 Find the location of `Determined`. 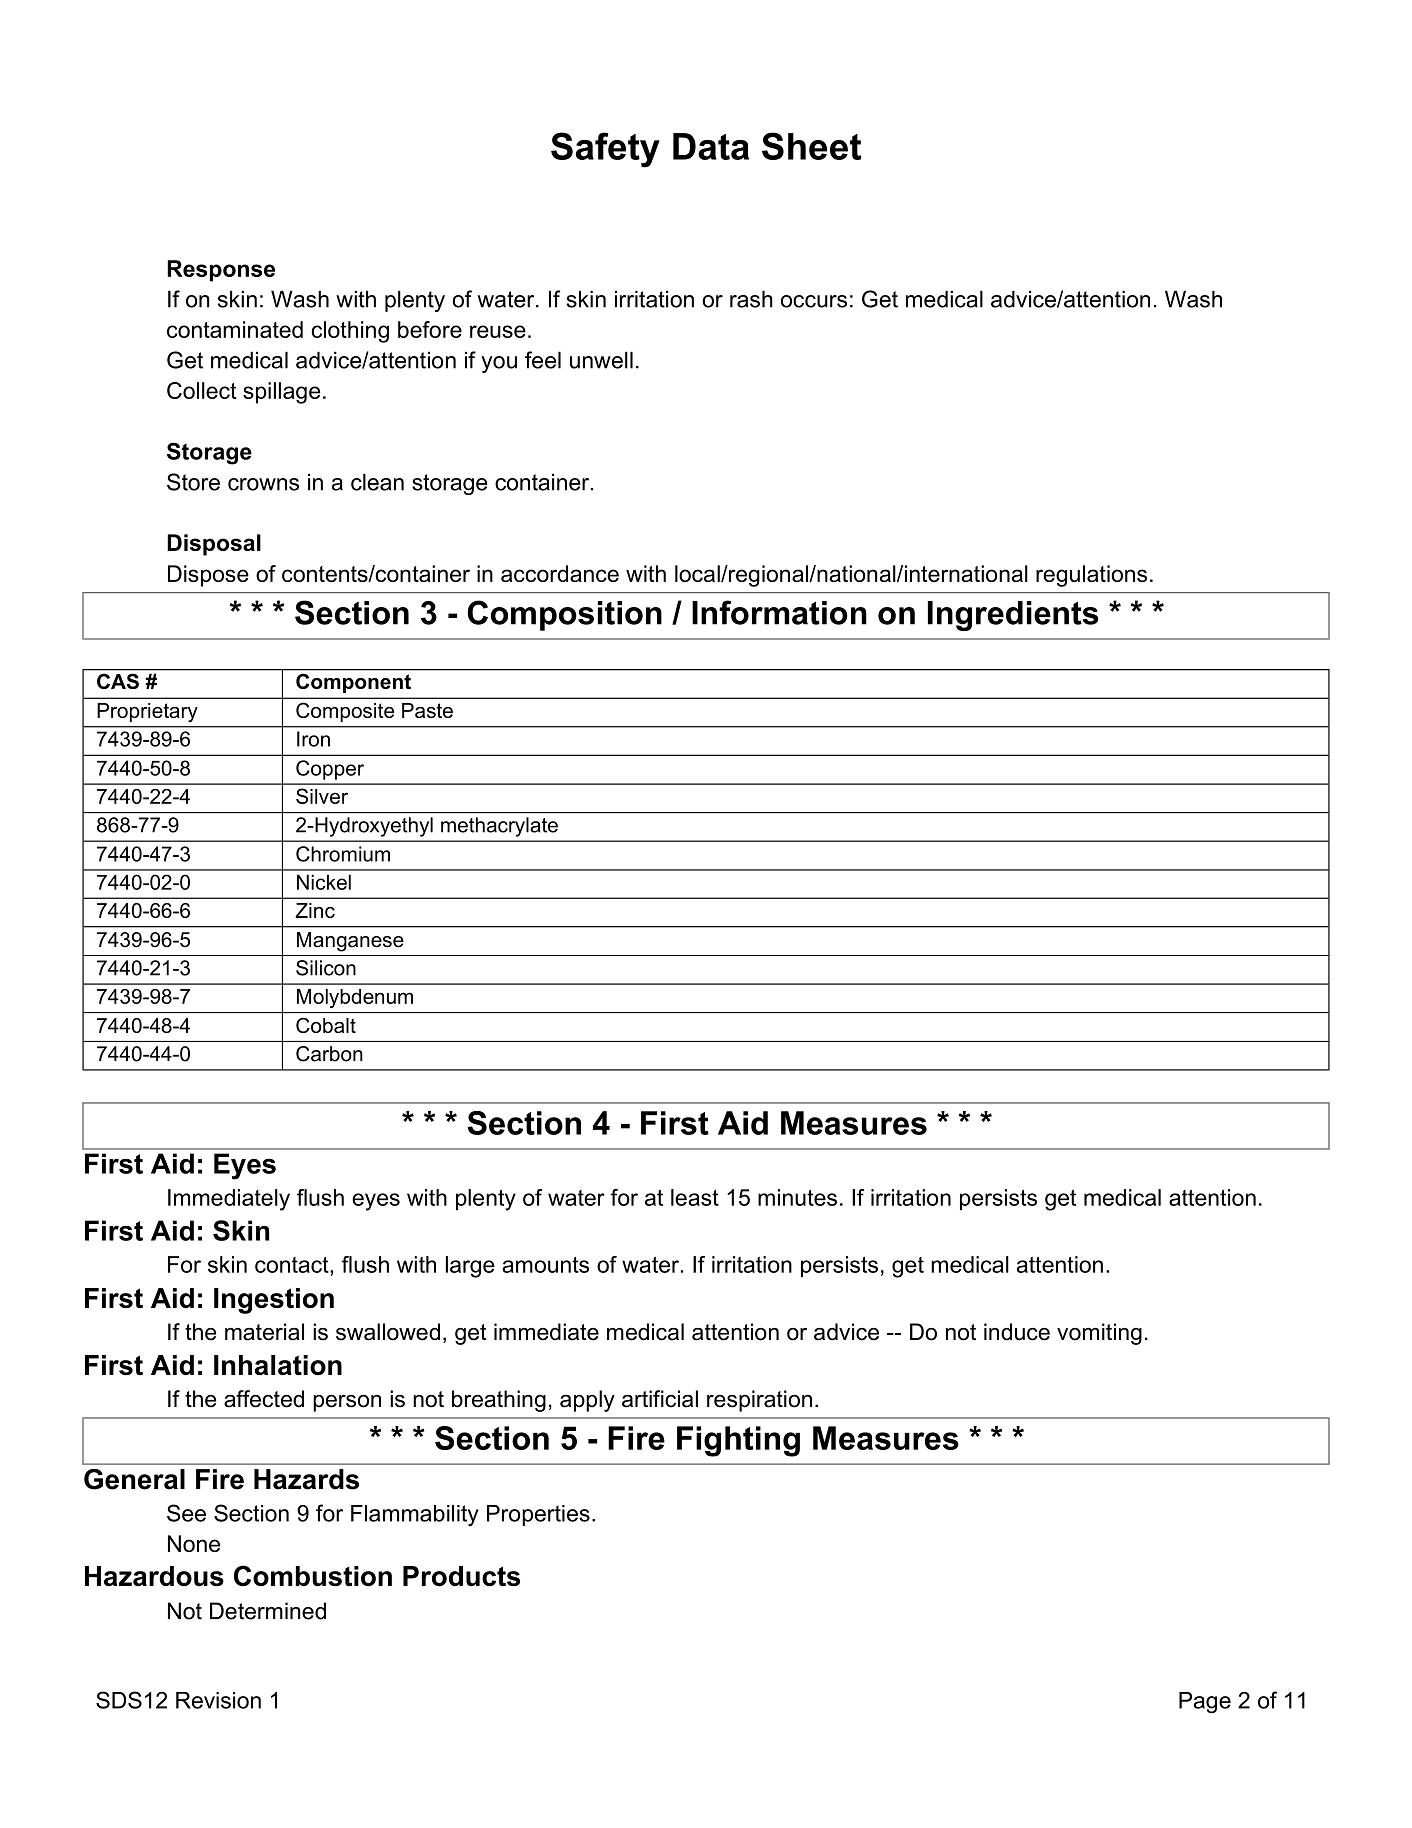

Determined is located at coordinates (268, 1611).
